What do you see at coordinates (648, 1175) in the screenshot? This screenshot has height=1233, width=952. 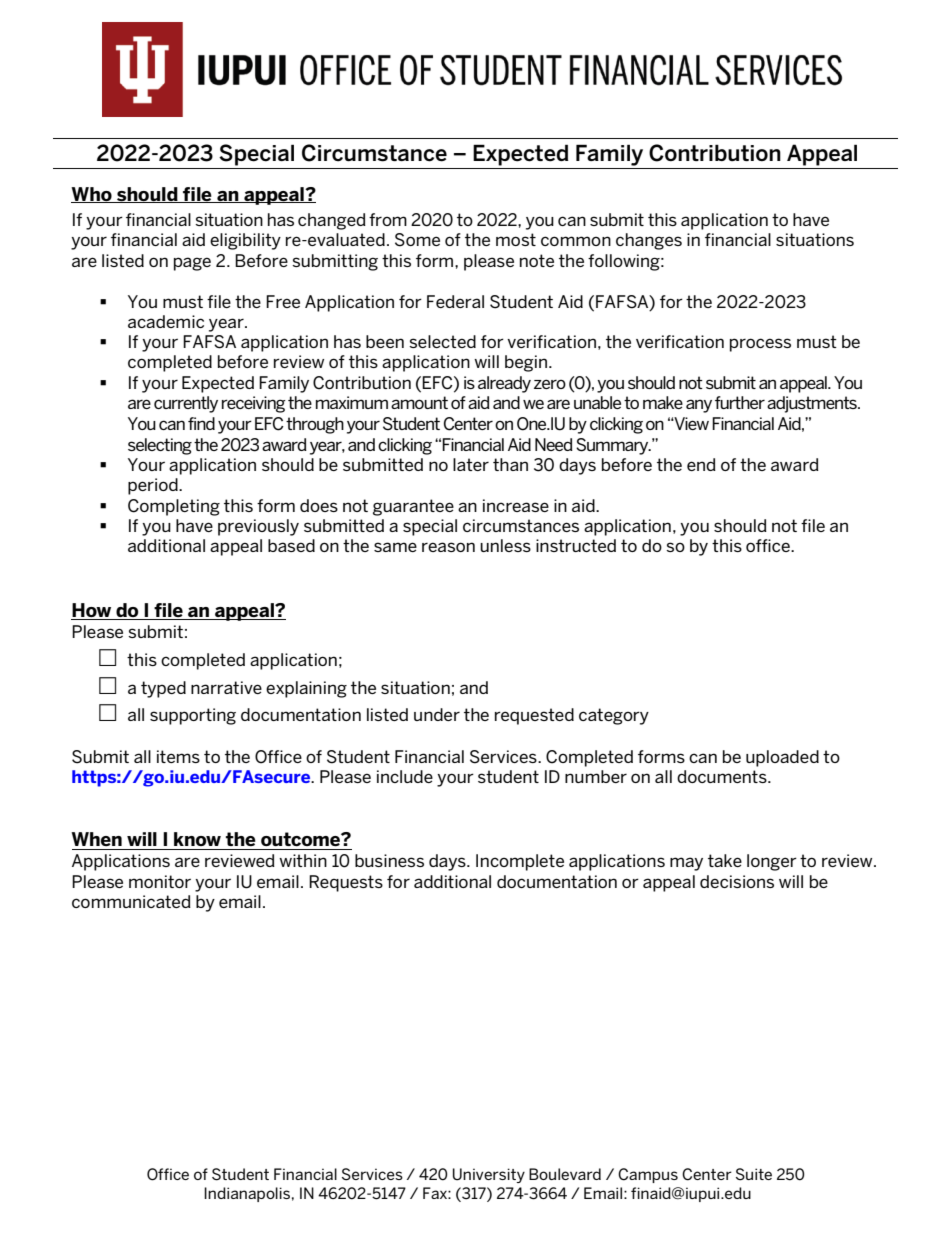 I see `Campus` at bounding box center [648, 1175].
